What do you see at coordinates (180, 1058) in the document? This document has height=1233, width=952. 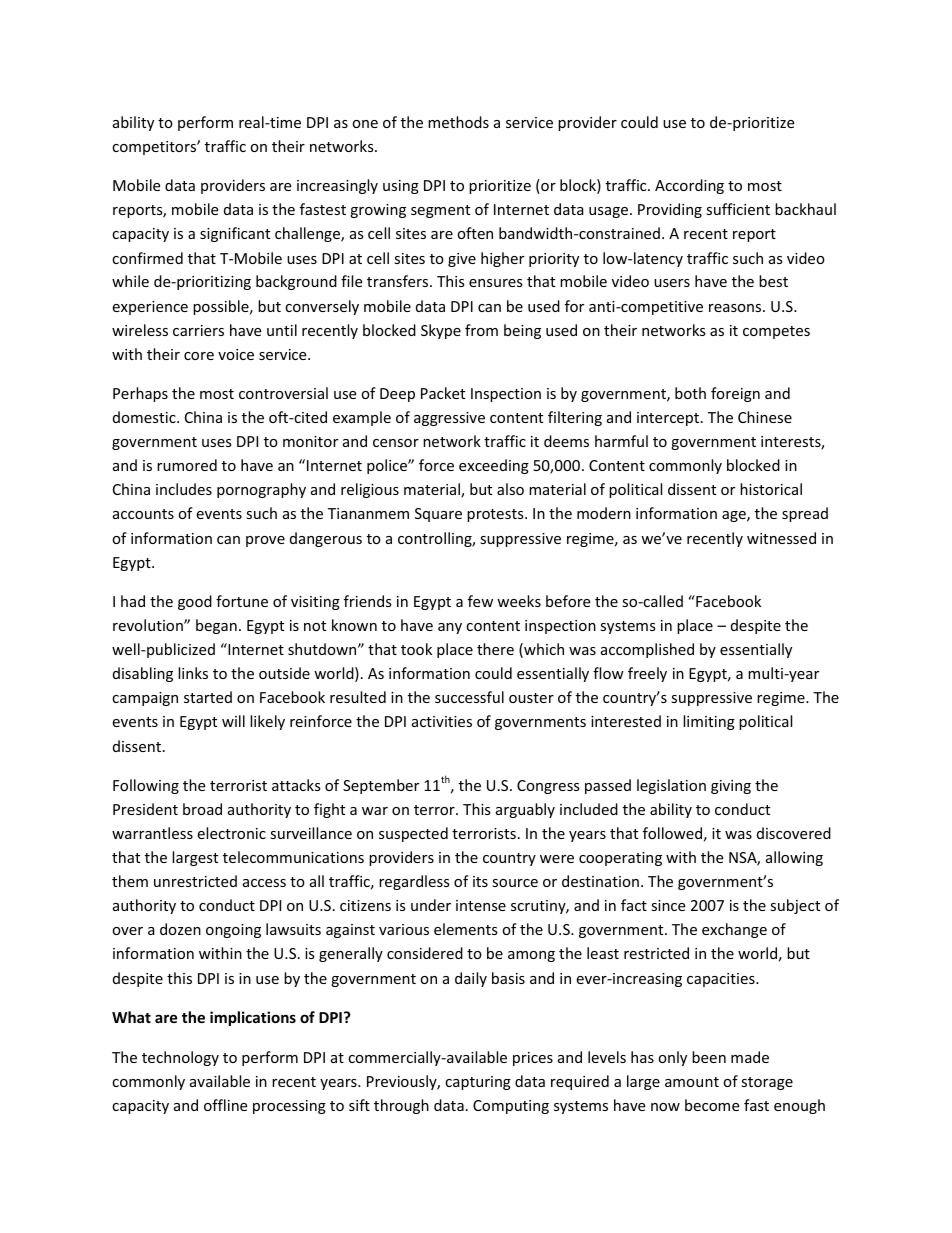 I see `technology` at bounding box center [180, 1058].
